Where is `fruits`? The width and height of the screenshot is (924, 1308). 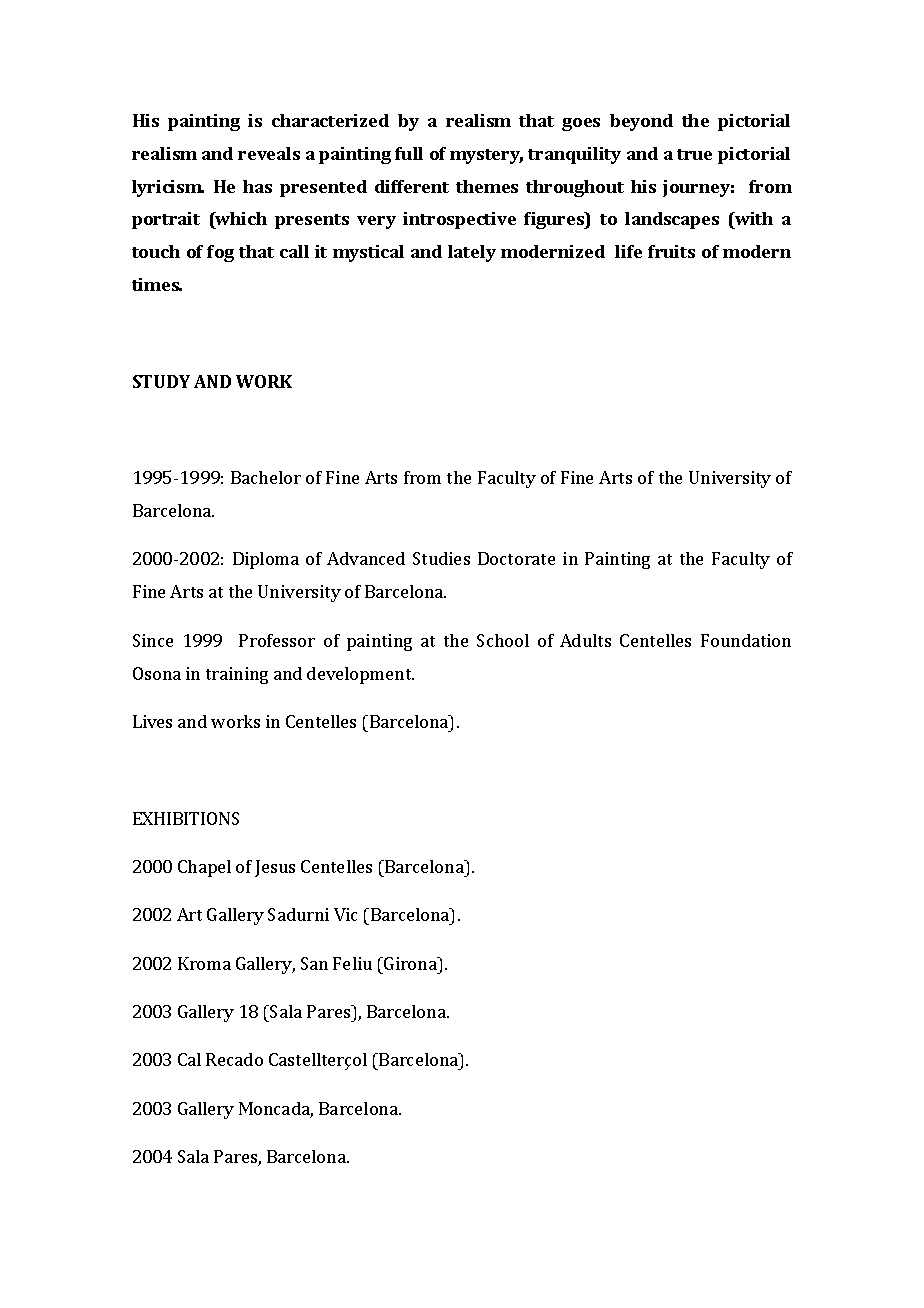 fruits is located at coordinates (671, 251).
